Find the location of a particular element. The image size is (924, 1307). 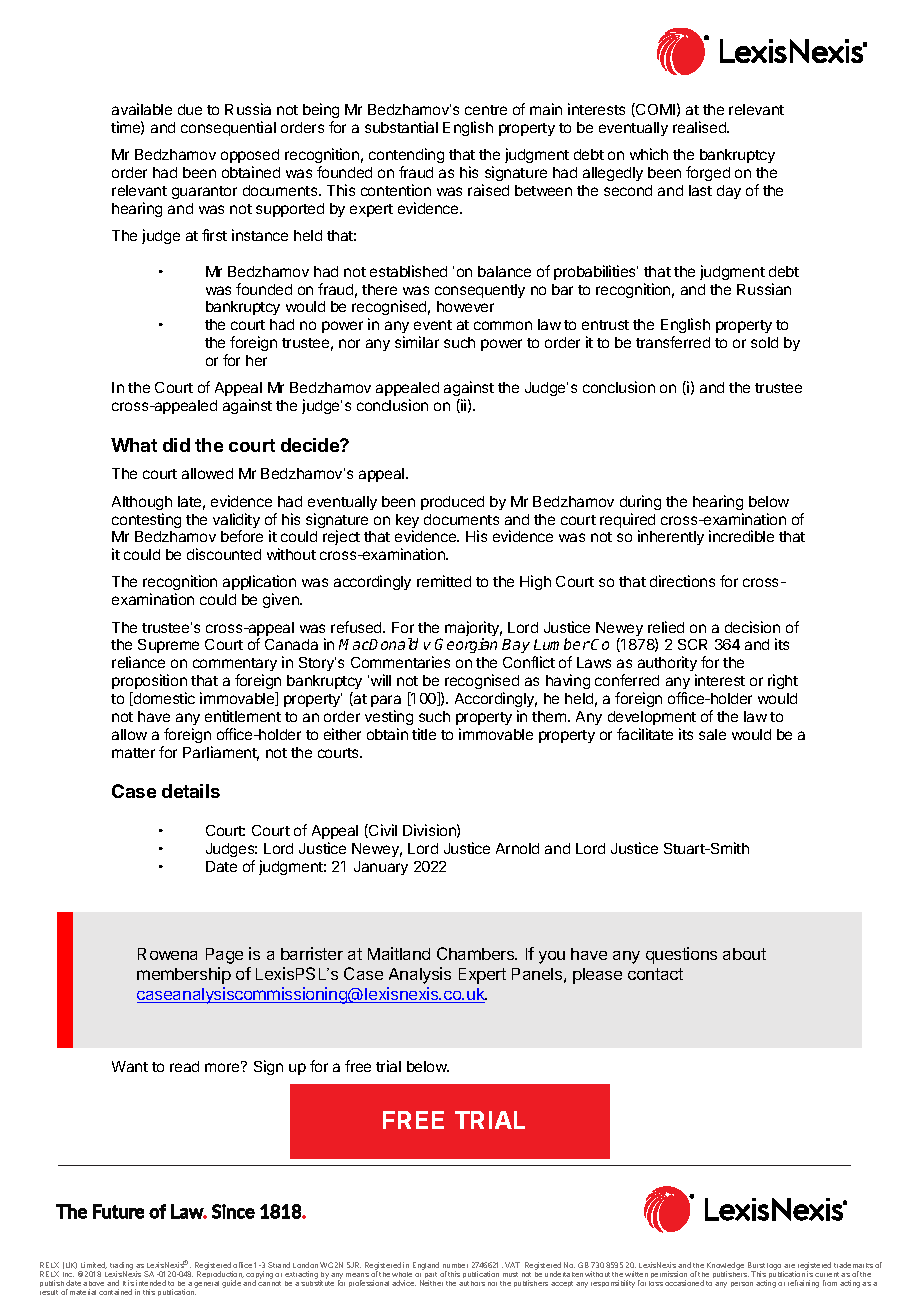

January is located at coordinates (381, 868).
